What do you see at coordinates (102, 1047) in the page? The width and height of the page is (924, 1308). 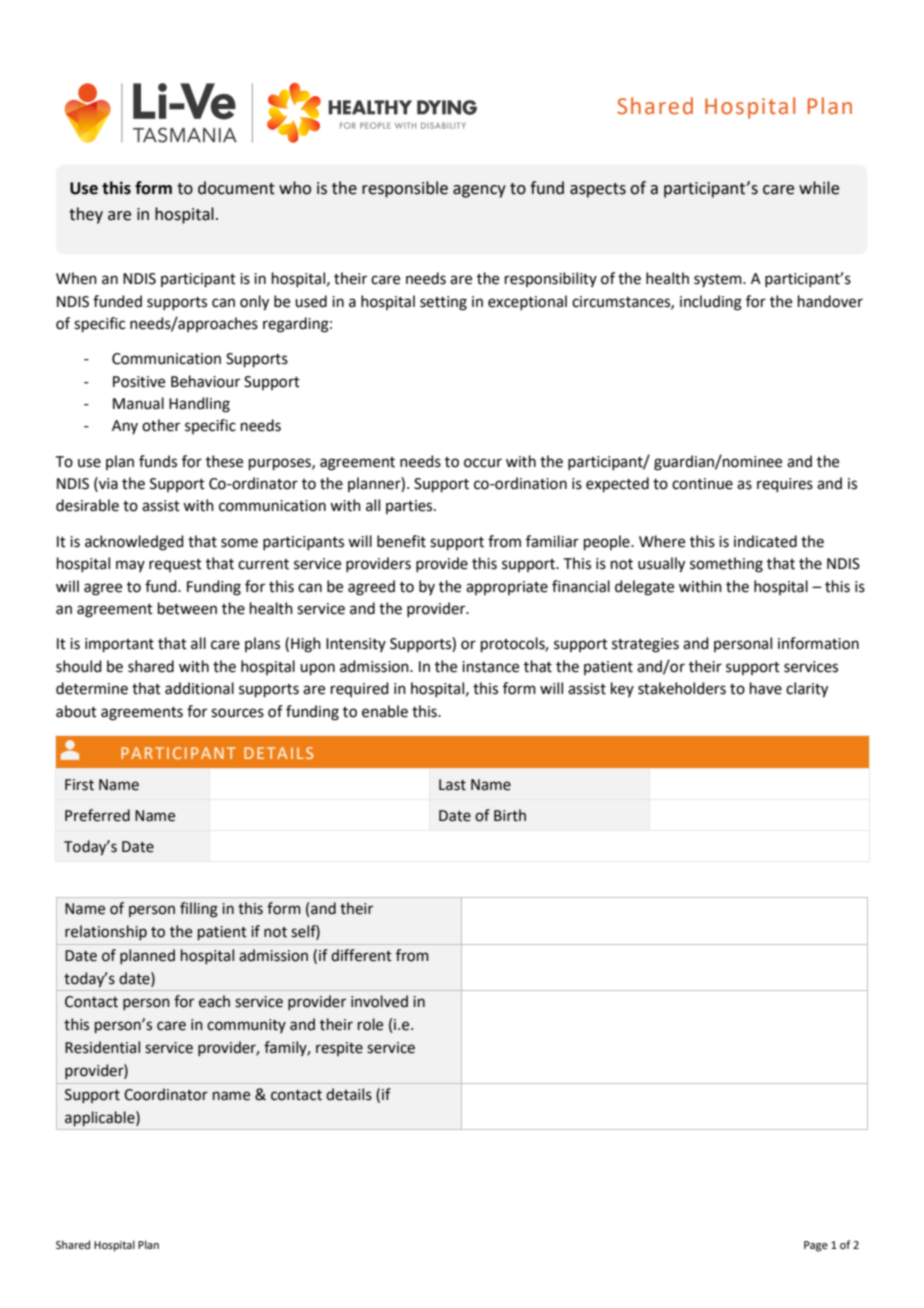 I see `Residential` at bounding box center [102, 1047].
